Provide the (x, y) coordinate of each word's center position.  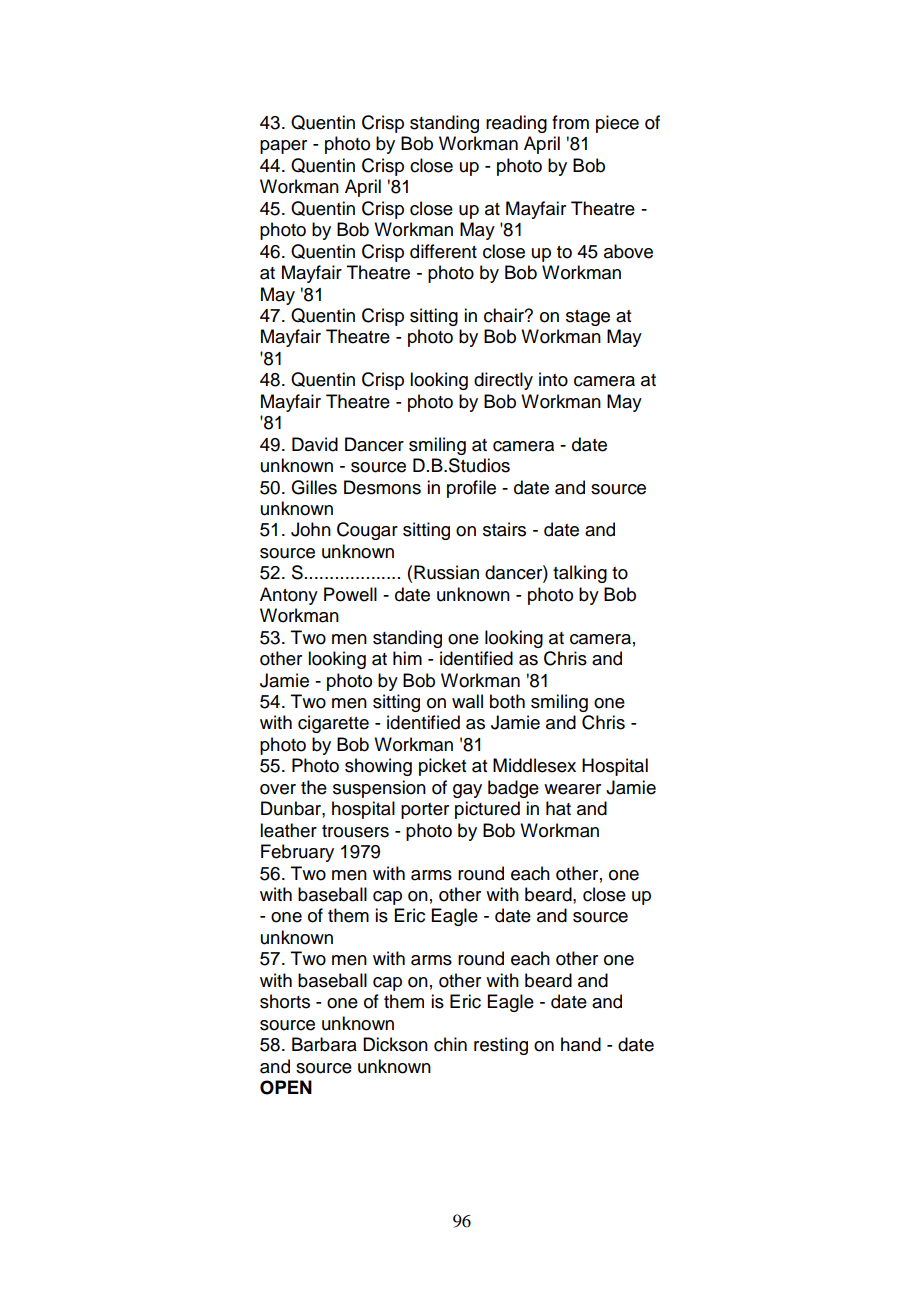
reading (516, 124)
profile (471, 489)
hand (581, 1044)
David (315, 444)
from (570, 122)
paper (283, 147)
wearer (572, 789)
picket (442, 767)
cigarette (333, 724)
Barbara (324, 1044)
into (553, 379)
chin (450, 1044)
